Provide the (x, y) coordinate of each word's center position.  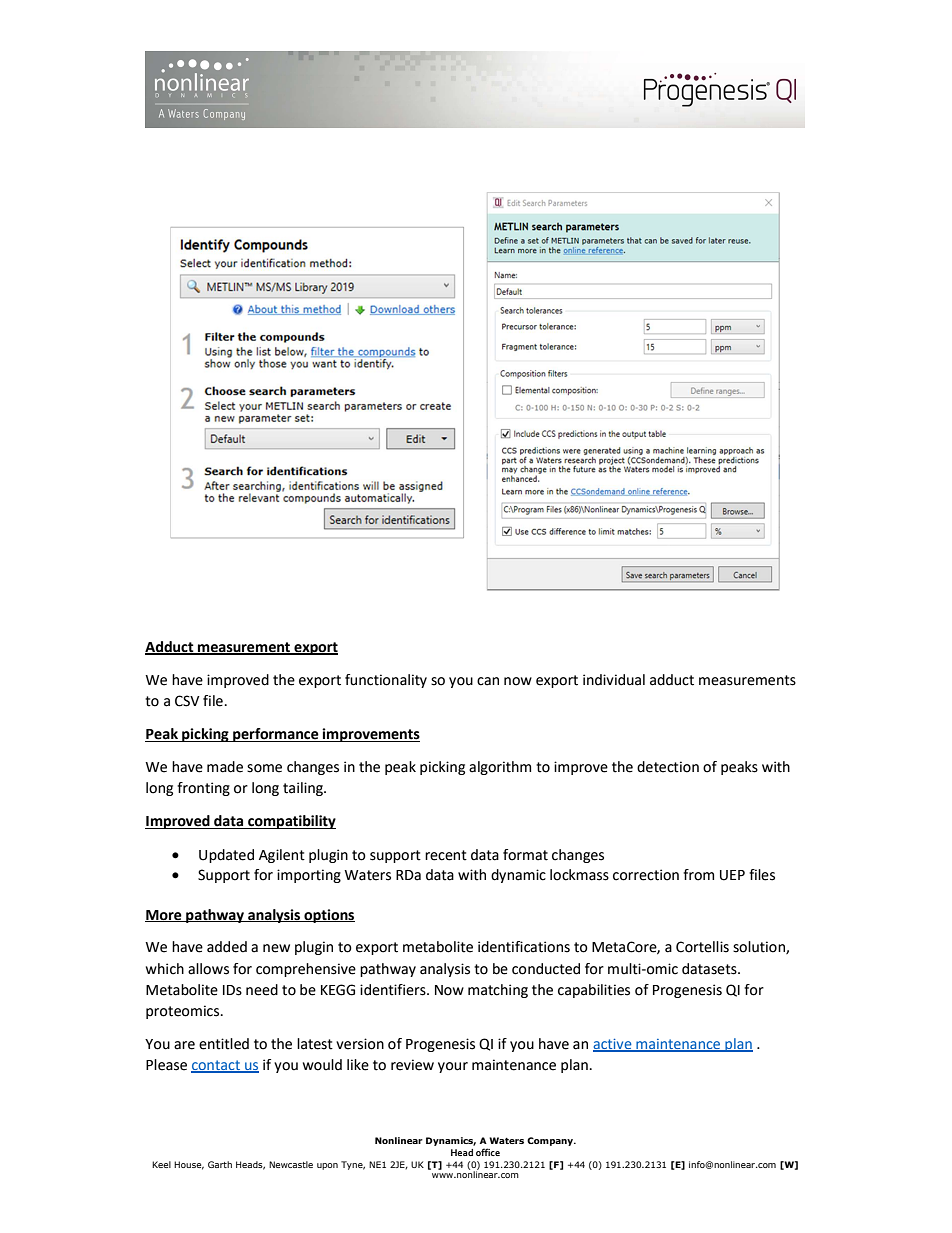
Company (551, 1141)
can (488, 681)
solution (760, 947)
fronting (203, 789)
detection (668, 767)
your (453, 1067)
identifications (524, 947)
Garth (220, 1164)
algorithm (500, 768)
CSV (187, 701)
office (488, 1152)
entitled (224, 1044)
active (613, 1045)
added (227, 947)
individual (614, 680)
